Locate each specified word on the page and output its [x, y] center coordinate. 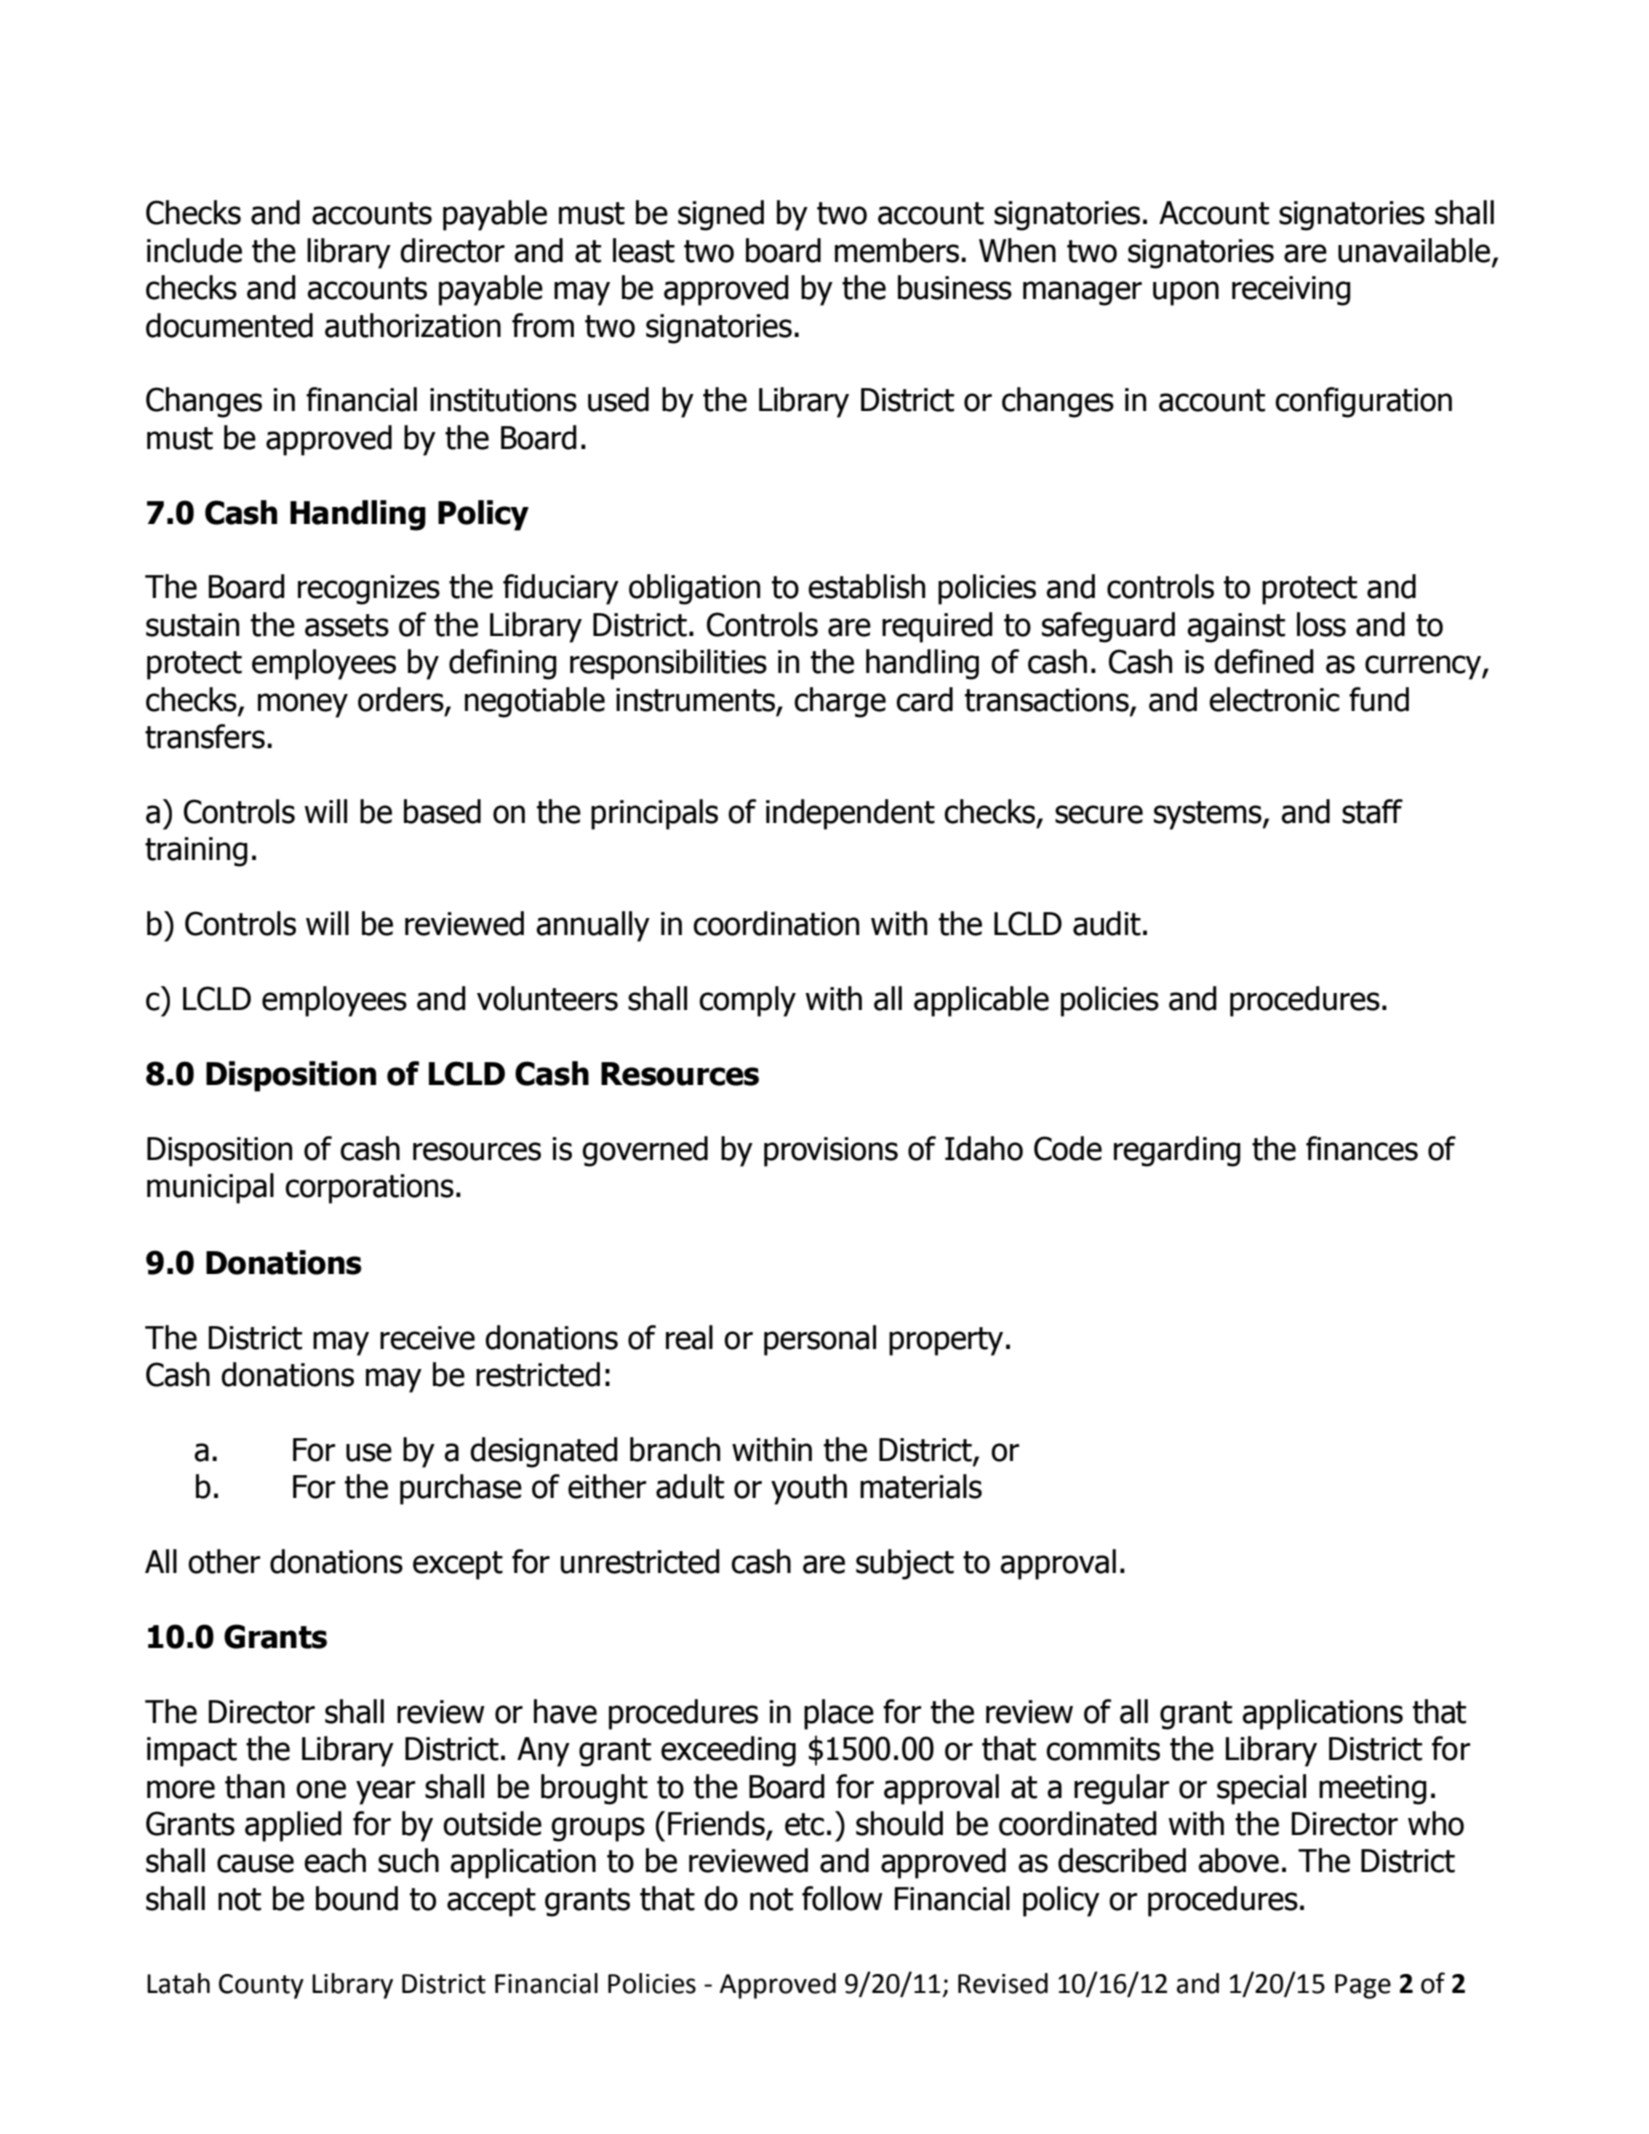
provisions [831, 1152]
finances [1362, 1148]
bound [357, 1898]
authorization [413, 325]
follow [842, 1898]
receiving [1291, 291]
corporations [369, 1189]
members [897, 250]
